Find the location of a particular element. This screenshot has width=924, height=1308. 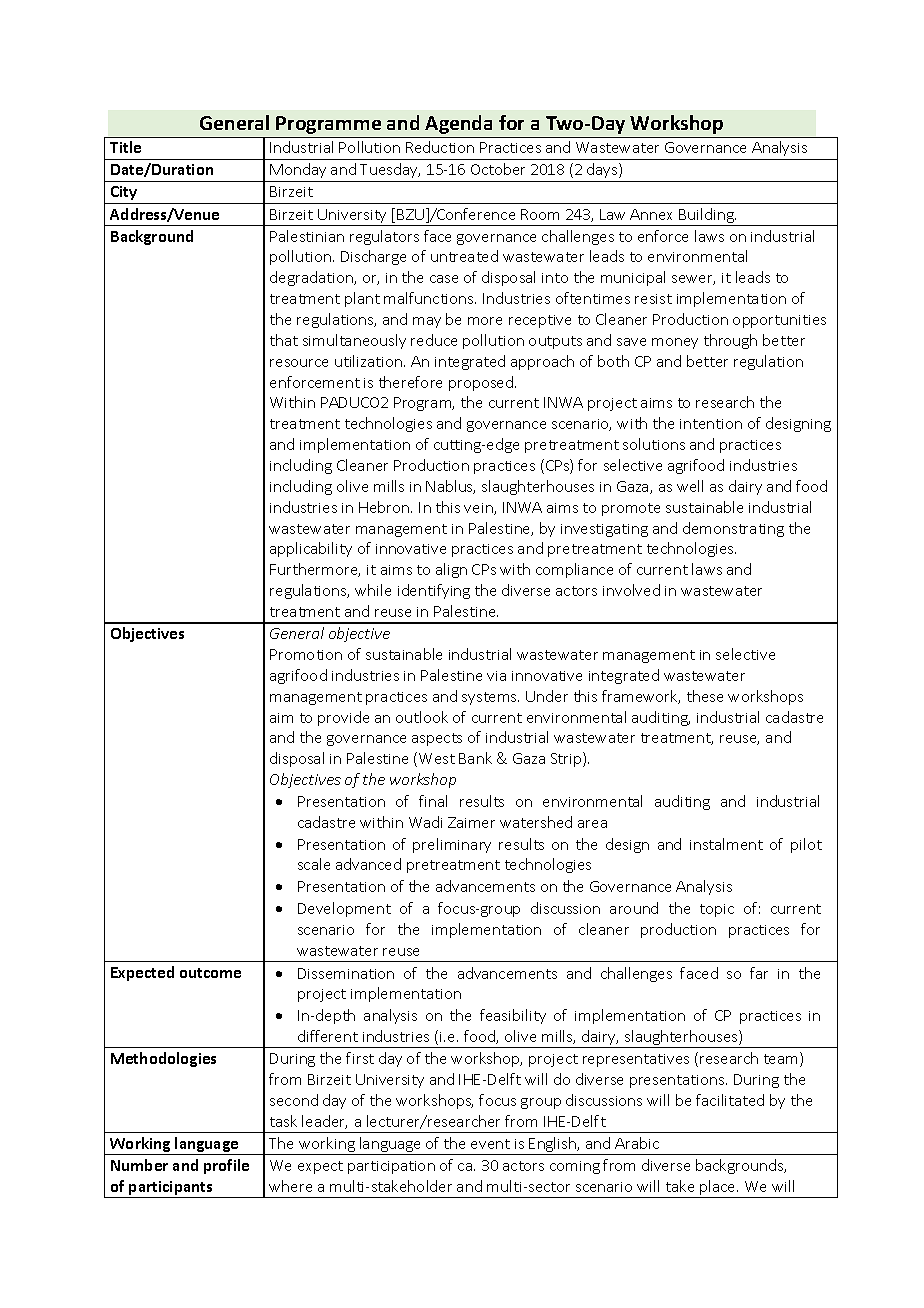

instalment is located at coordinates (726, 844).
